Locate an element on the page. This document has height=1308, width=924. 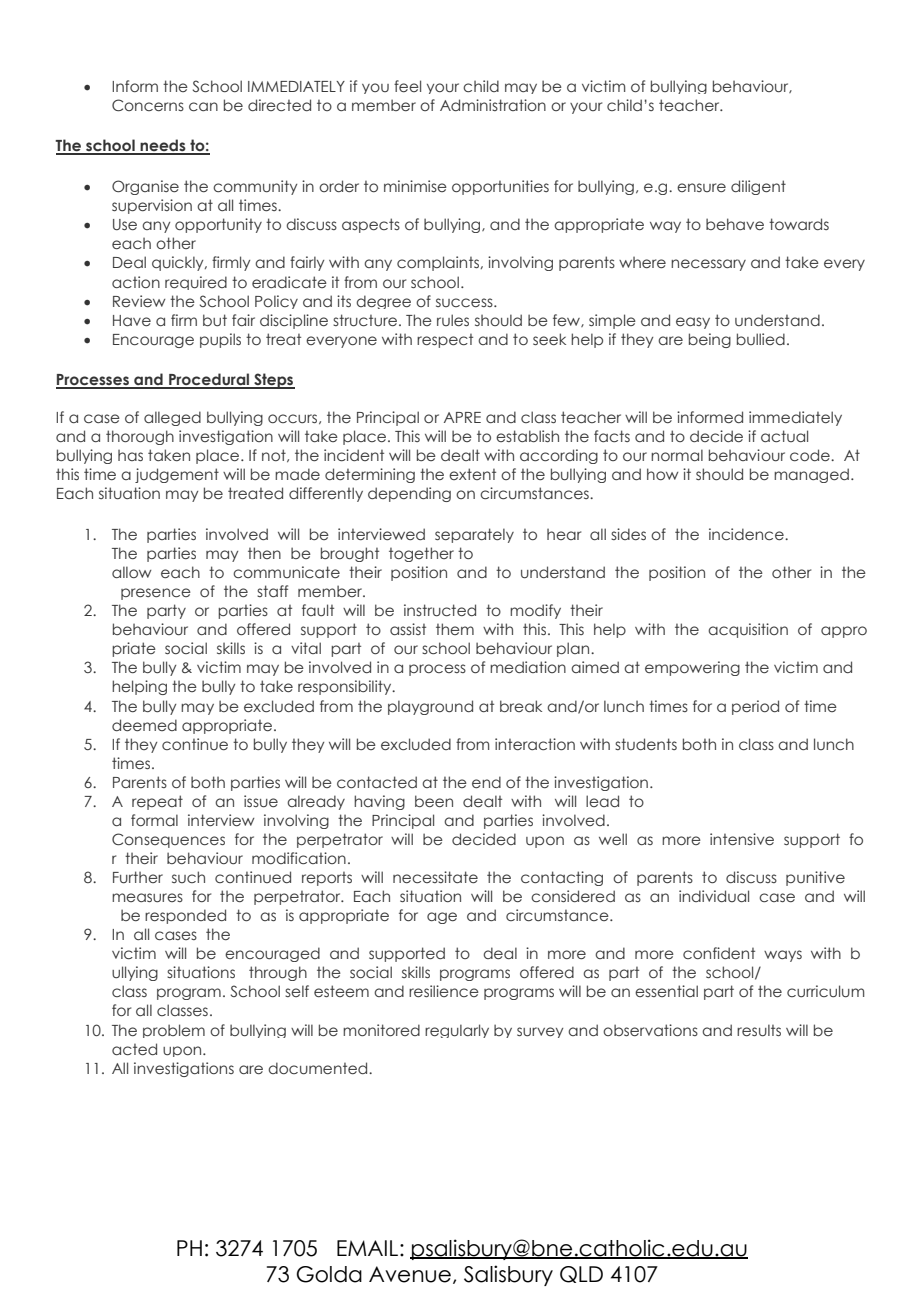
deemed is located at coordinates (144, 725).
